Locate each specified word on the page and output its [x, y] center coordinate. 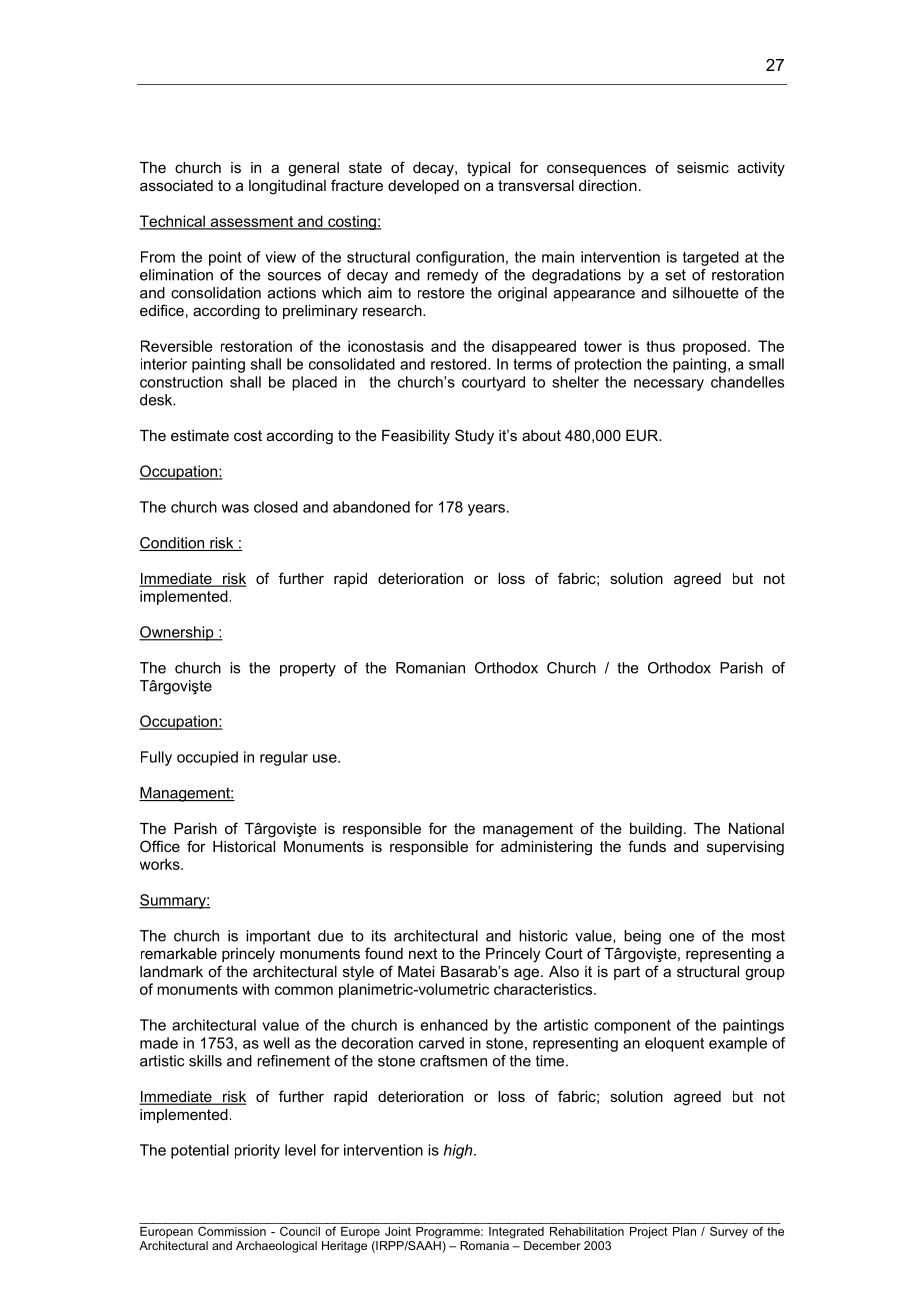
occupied [207, 758]
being [642, 937]
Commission [232, 1231]
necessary [669, 385]
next [423, 953]
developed [423, 187]
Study [474, 437]
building [656, 830]
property [308, 669]
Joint [398, 1231]
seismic [703, 167]
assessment [252, 222]
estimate [200, 435]
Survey [729, 1232]
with [255, 989]
